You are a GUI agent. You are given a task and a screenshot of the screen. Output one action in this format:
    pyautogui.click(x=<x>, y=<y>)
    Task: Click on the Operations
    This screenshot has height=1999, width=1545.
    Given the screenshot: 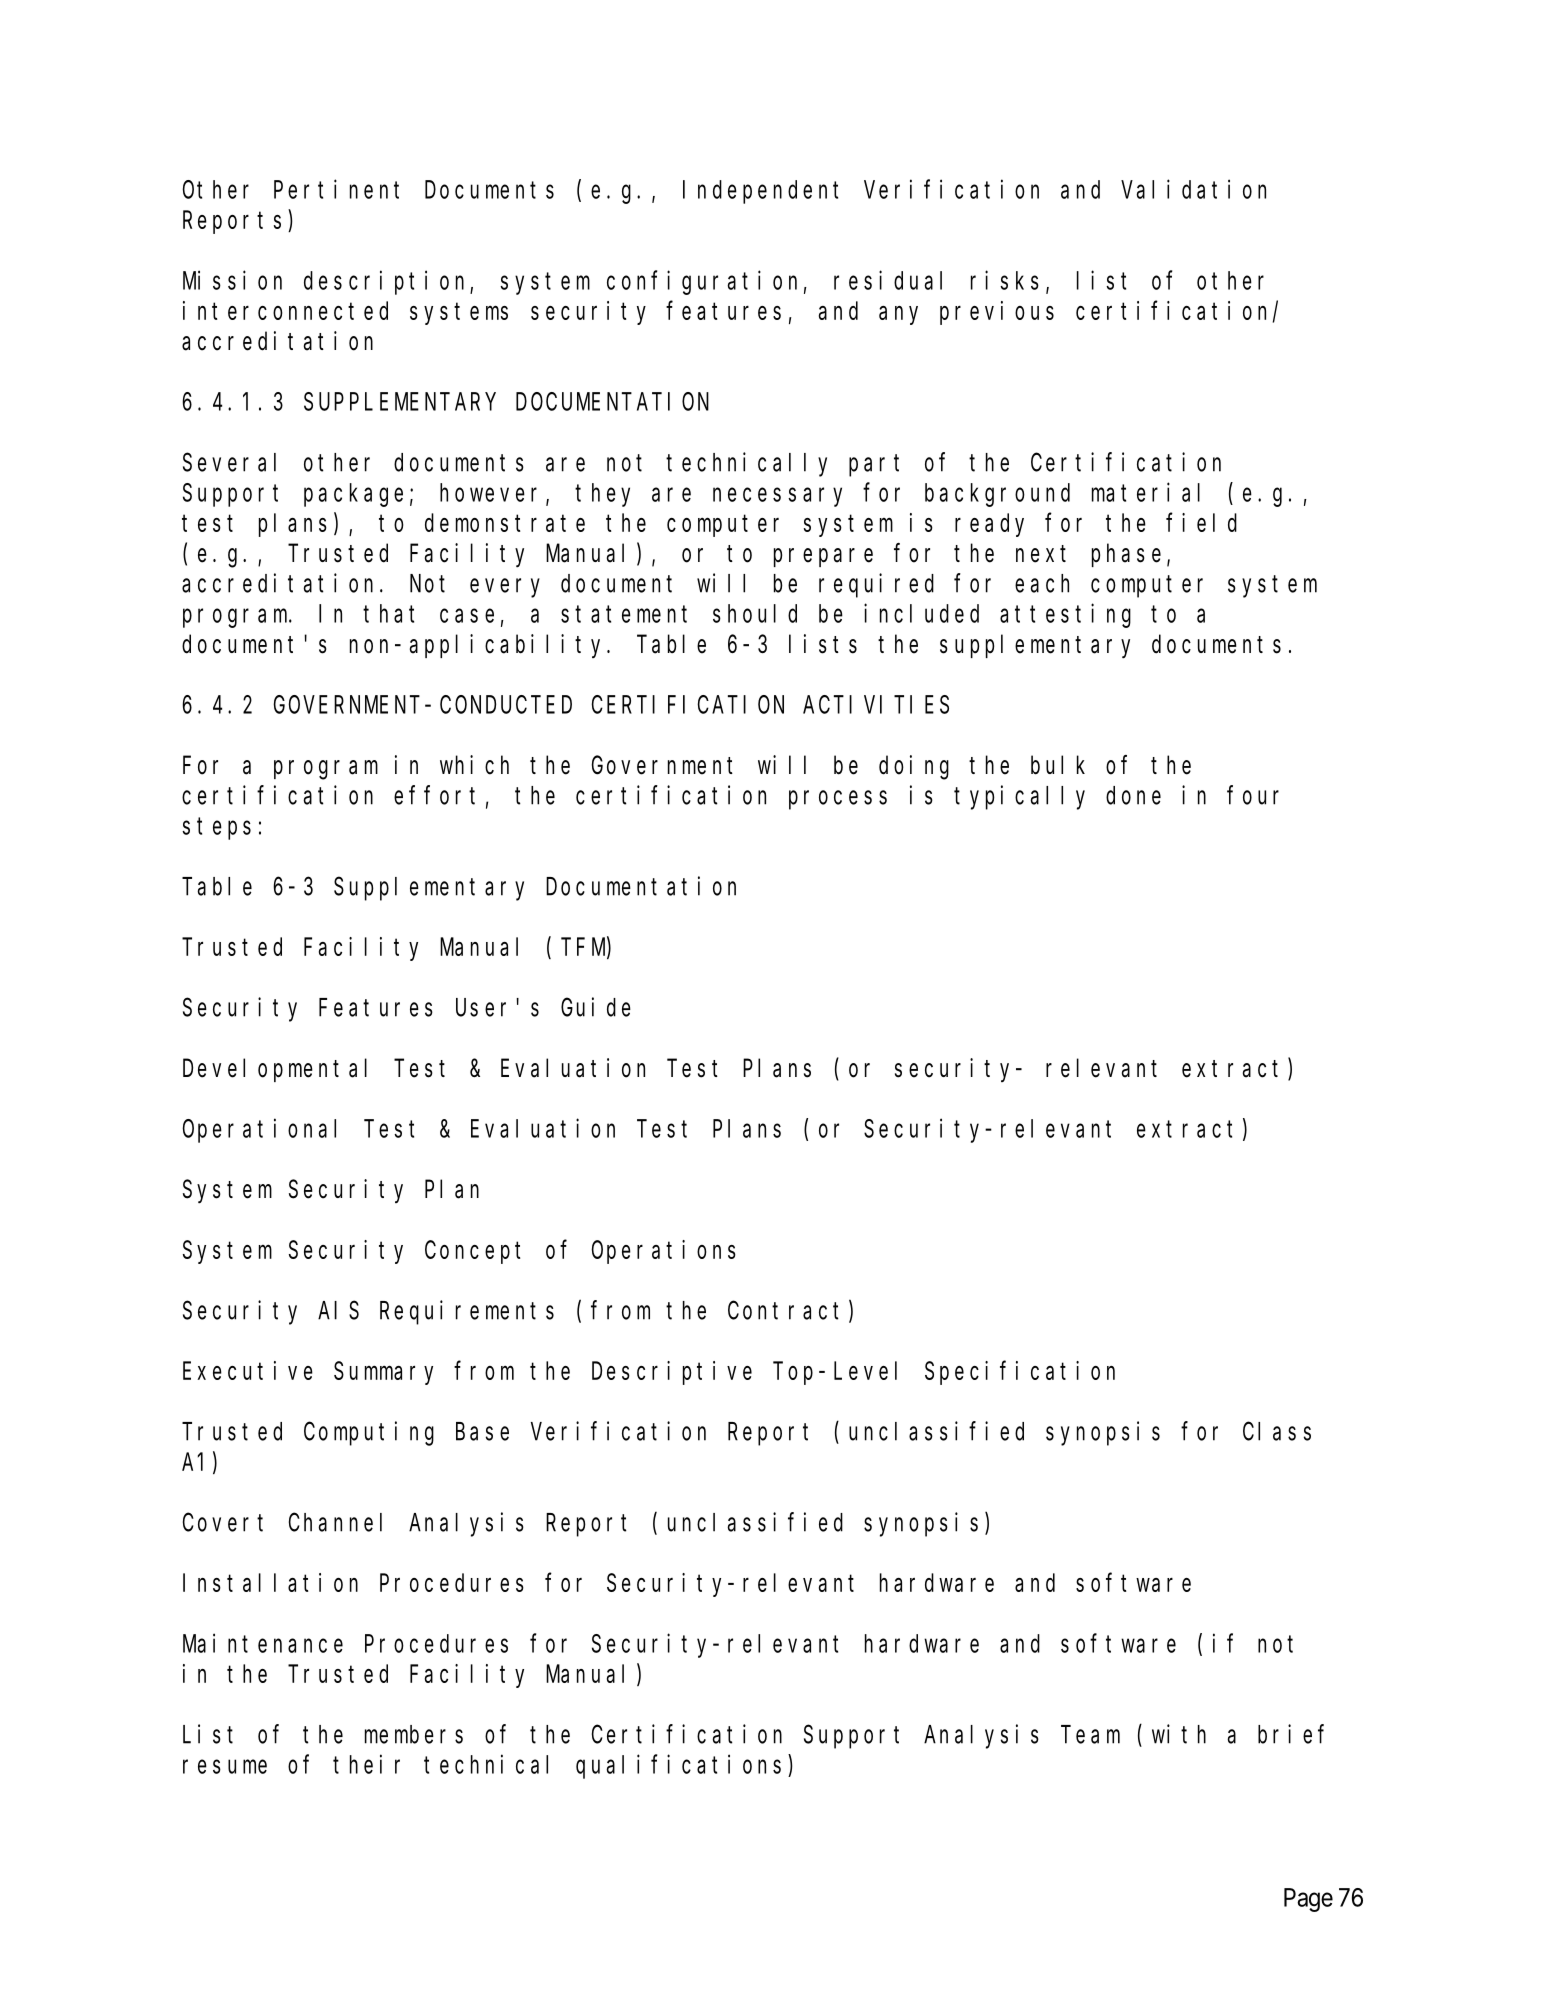 What is the action you would take?
    pyautogui.click(x=663, y=1252)
